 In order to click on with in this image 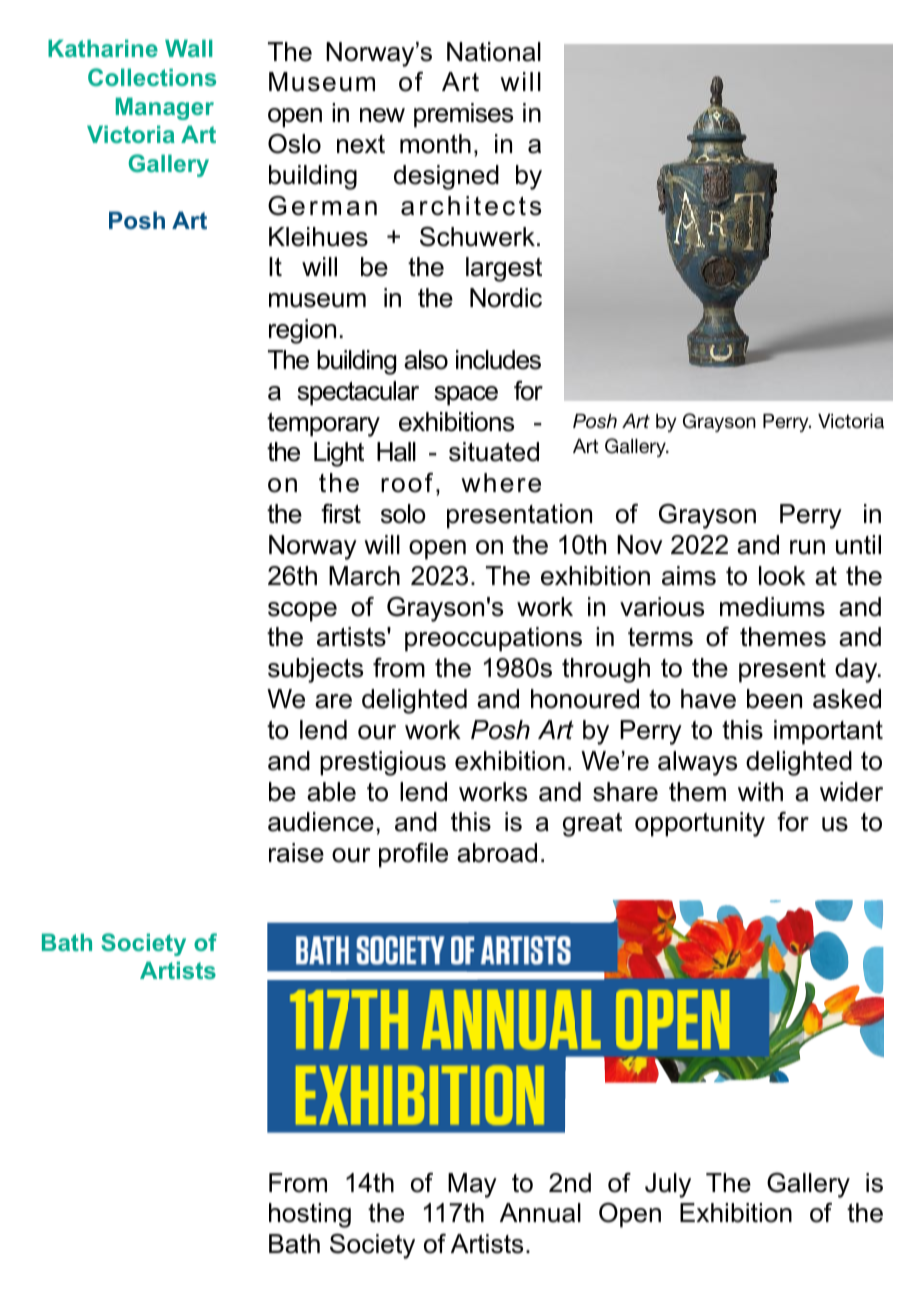, I will do `click(760, 791)`.
